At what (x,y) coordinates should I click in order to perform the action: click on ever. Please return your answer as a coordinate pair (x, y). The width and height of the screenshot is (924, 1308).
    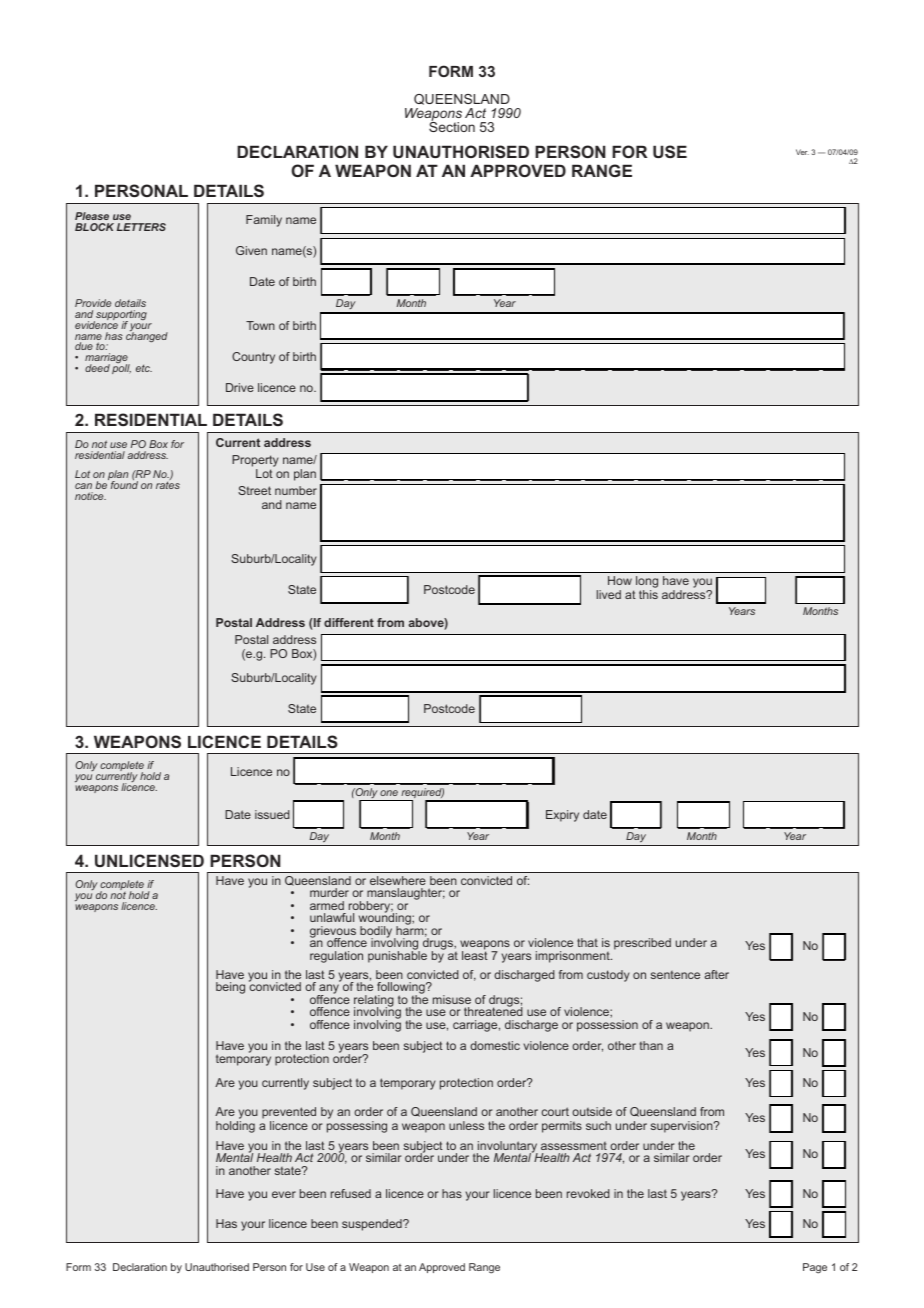
    Looking at the image, I should click on (284, 1194).
